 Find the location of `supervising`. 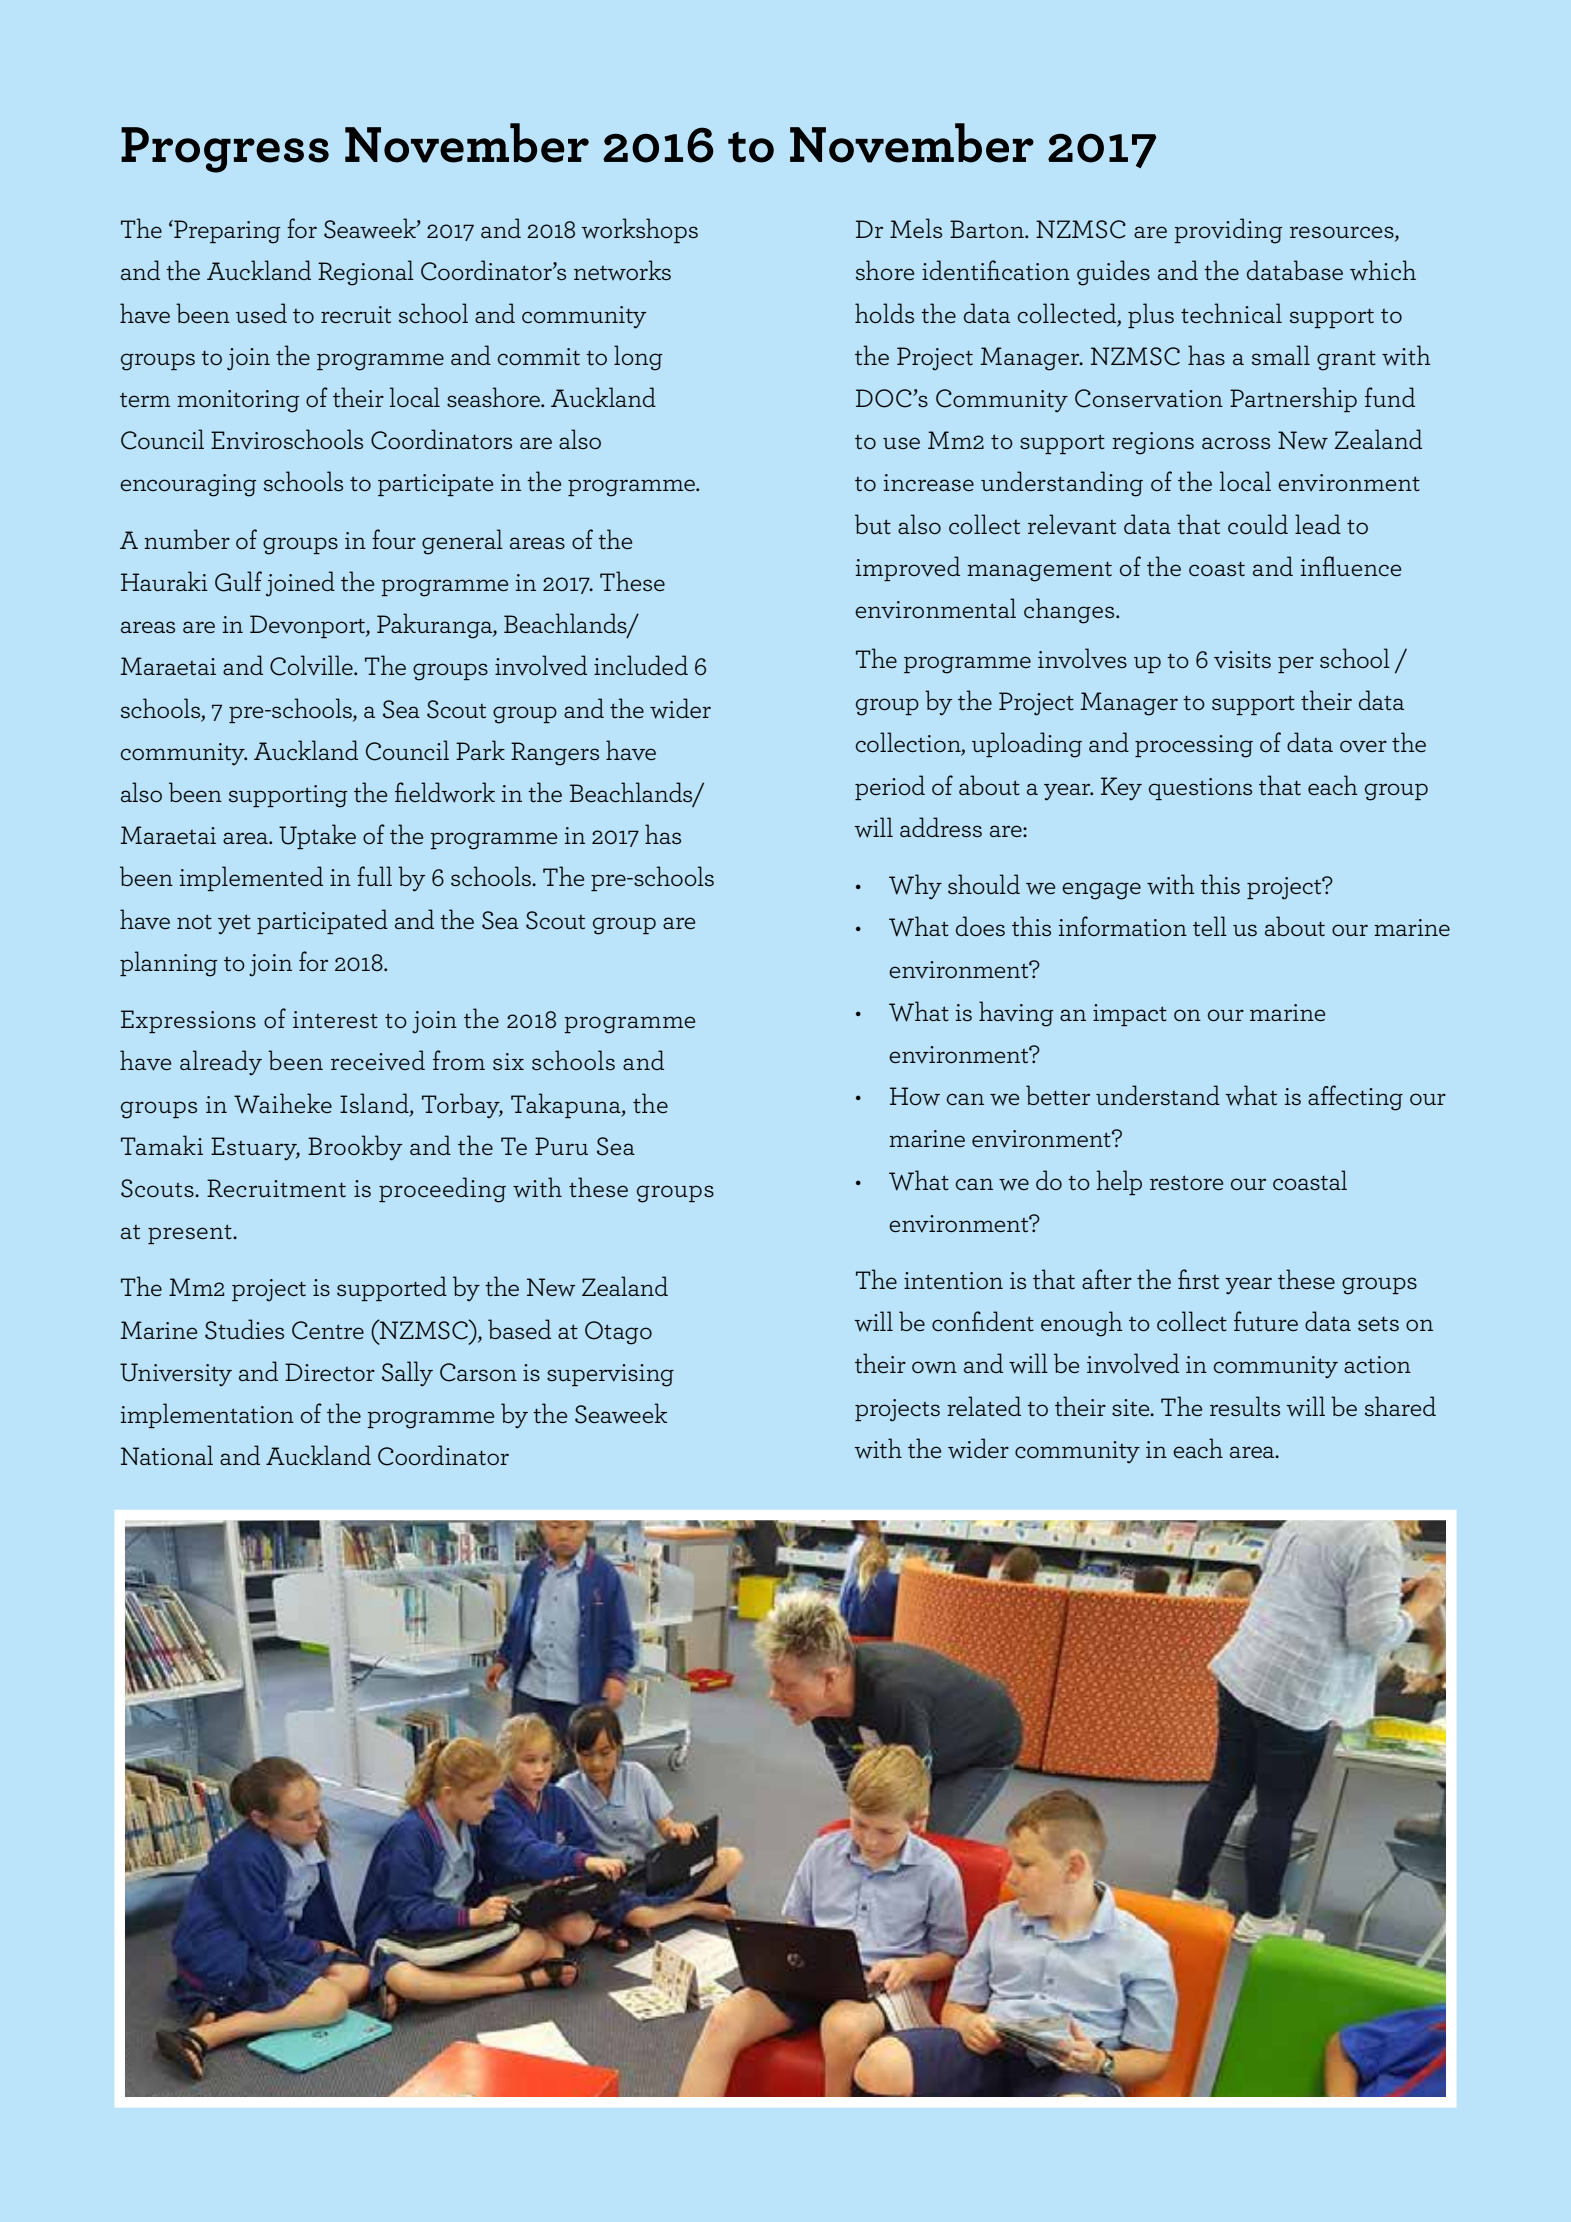

supervising is located at coordinates (610, 1375).
